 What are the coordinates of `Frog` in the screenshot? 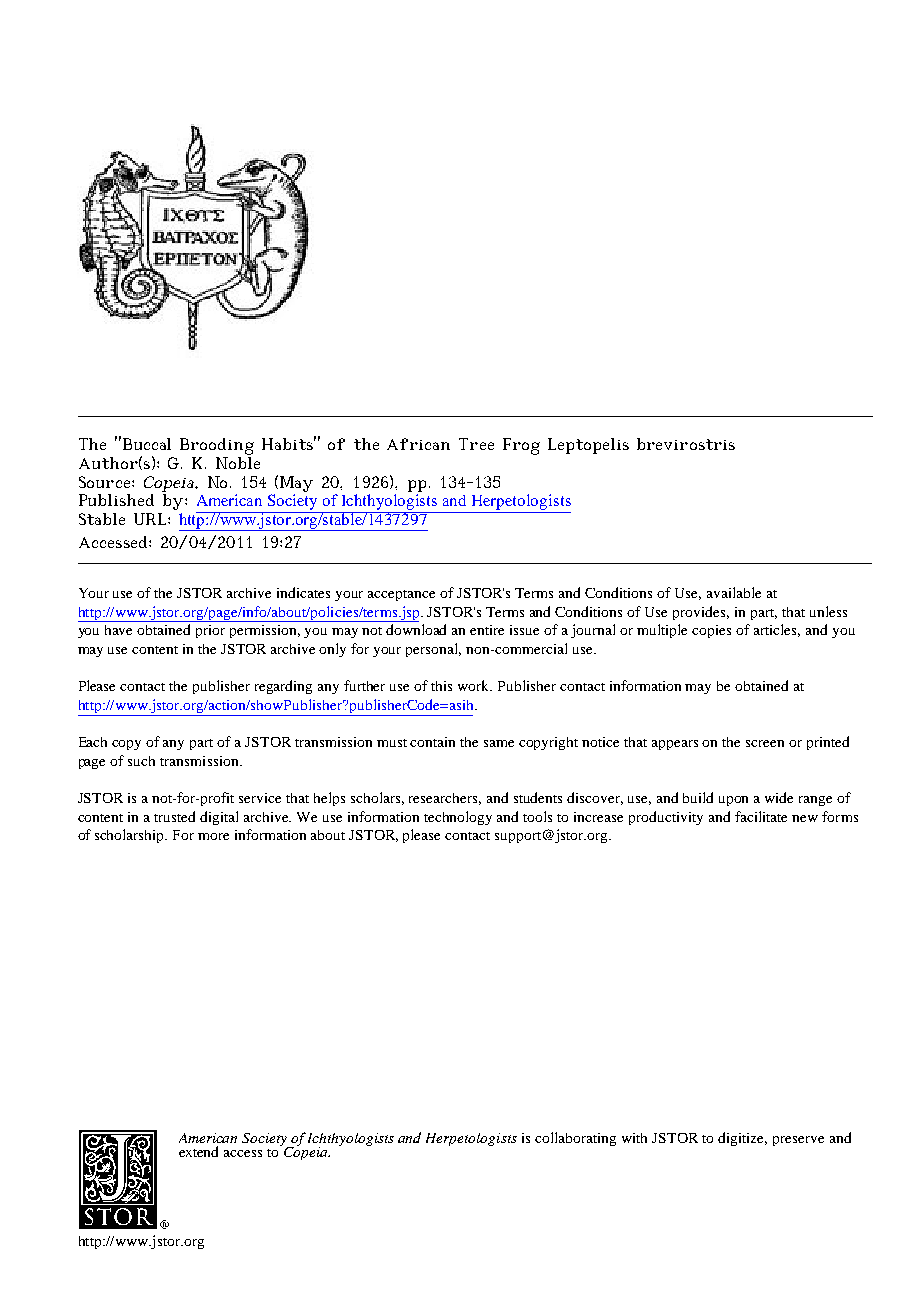 It's located at (521, 446).
